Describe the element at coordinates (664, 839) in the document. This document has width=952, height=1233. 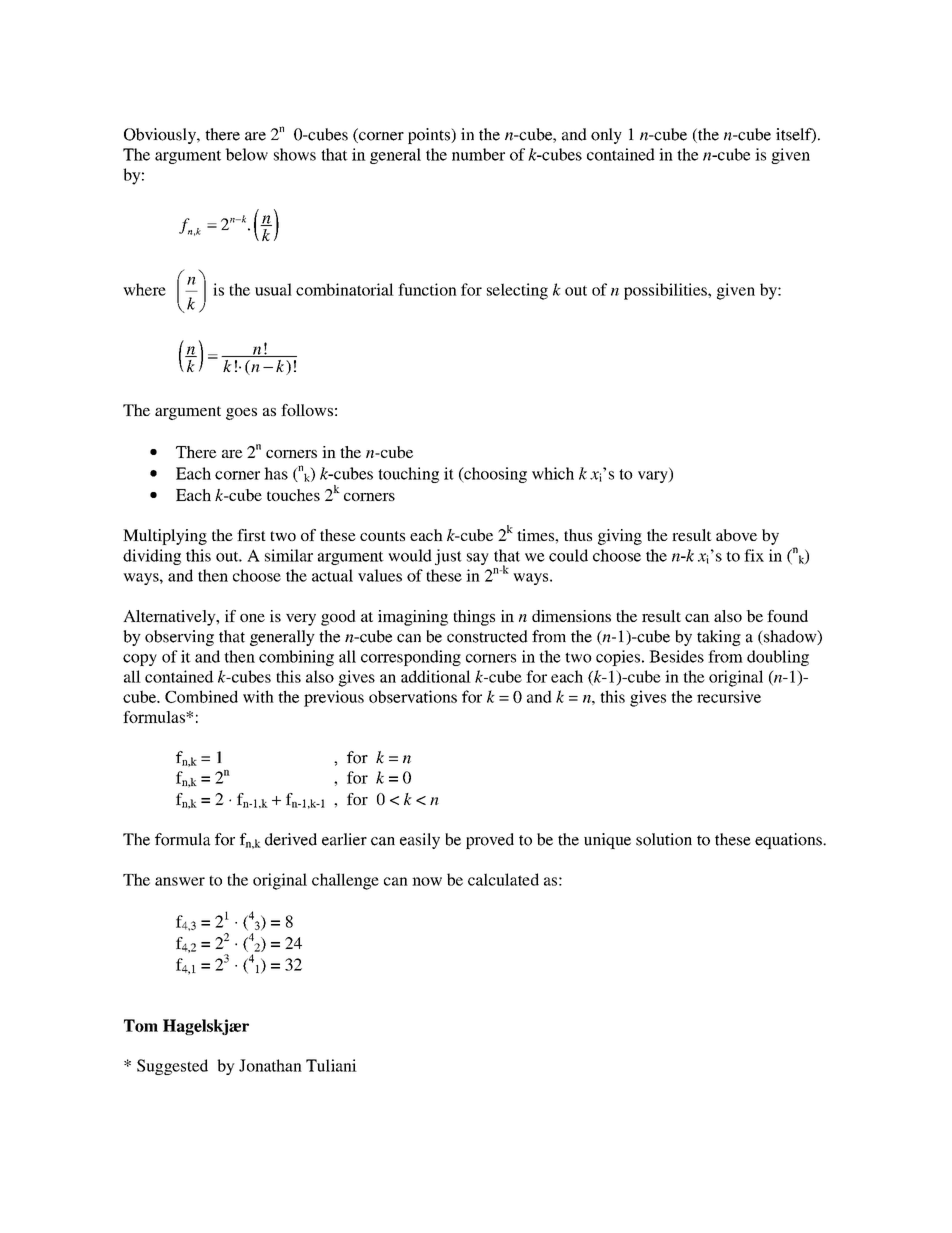
I see `solution` at that location.
